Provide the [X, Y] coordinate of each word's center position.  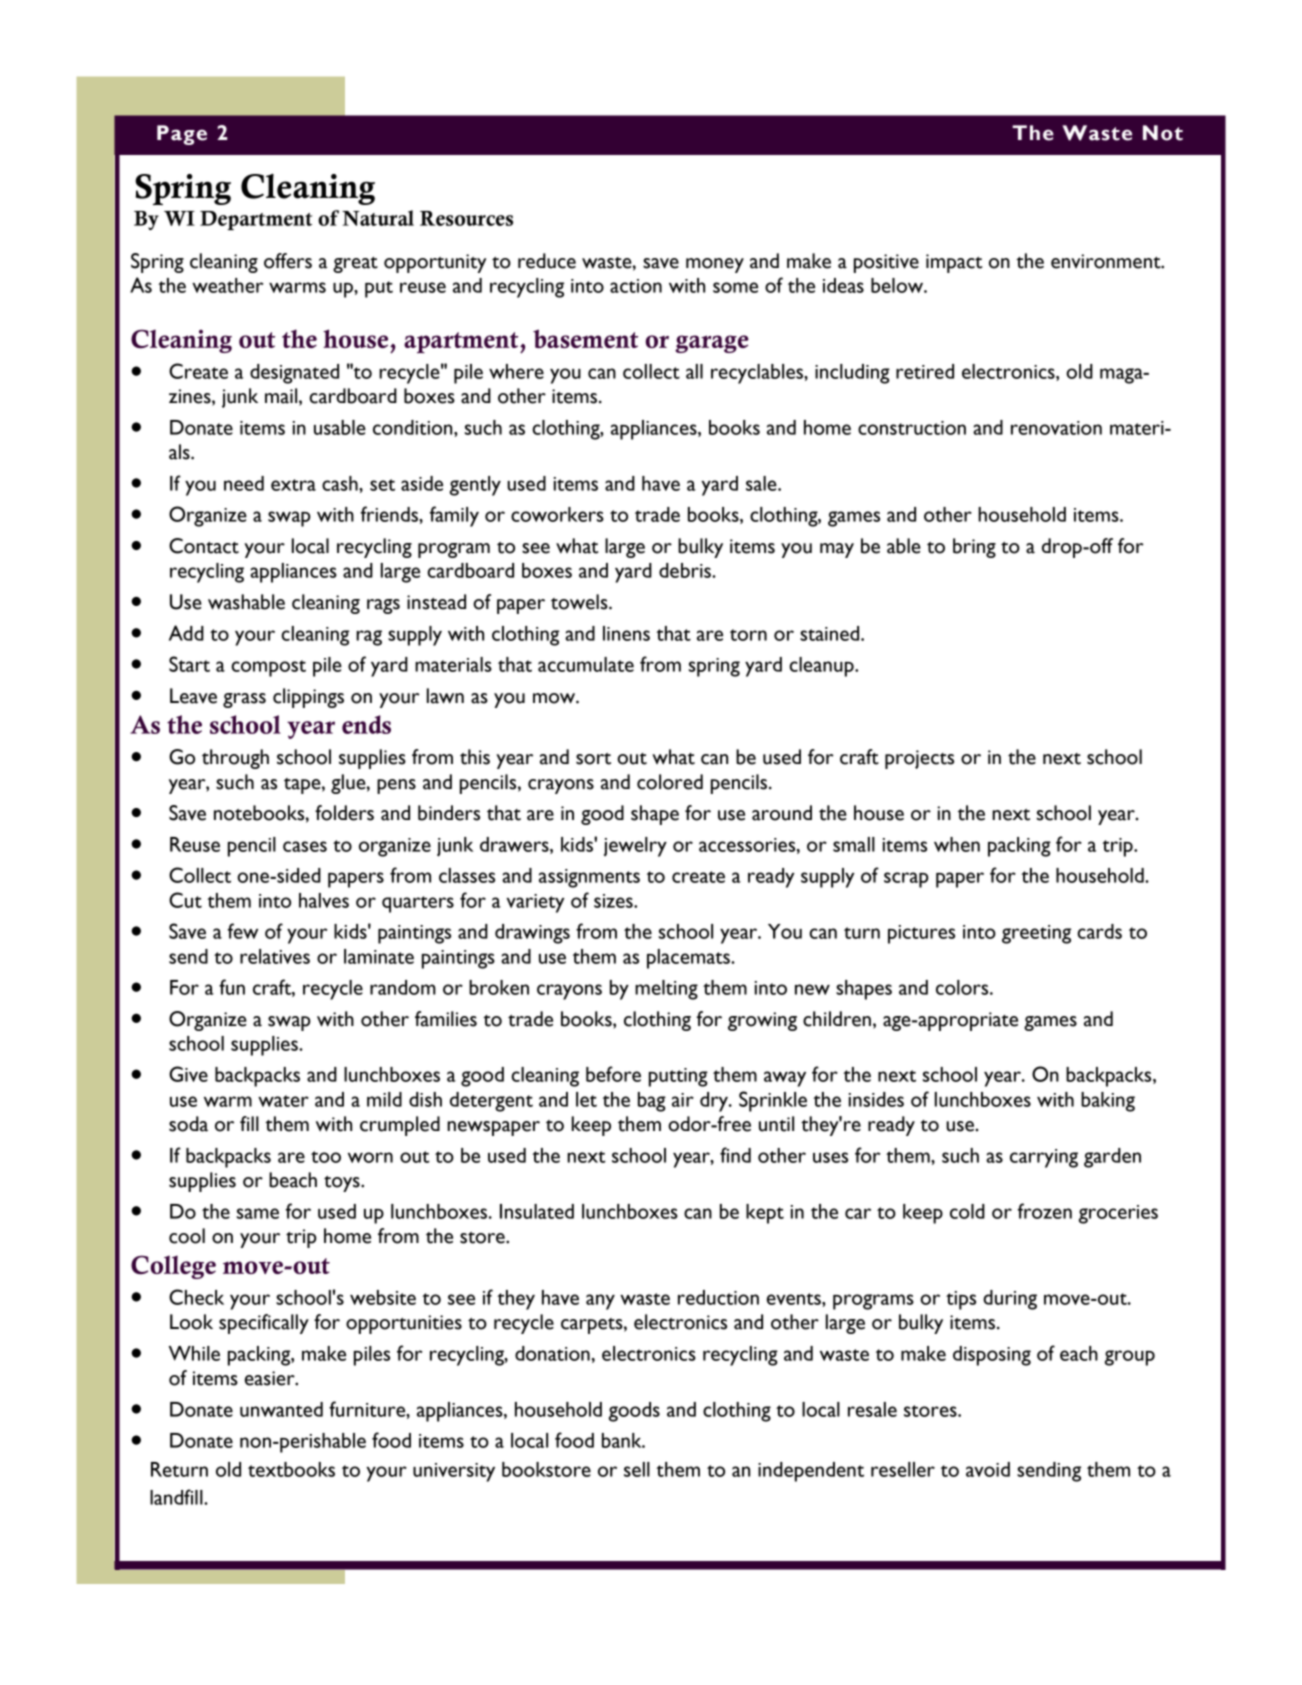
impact [954, 263]
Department [256, 220]
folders [344, 813]
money [715, 265]
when [957, 844]
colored [670, 782]
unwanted [281, 1409]
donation [552, 1353]
